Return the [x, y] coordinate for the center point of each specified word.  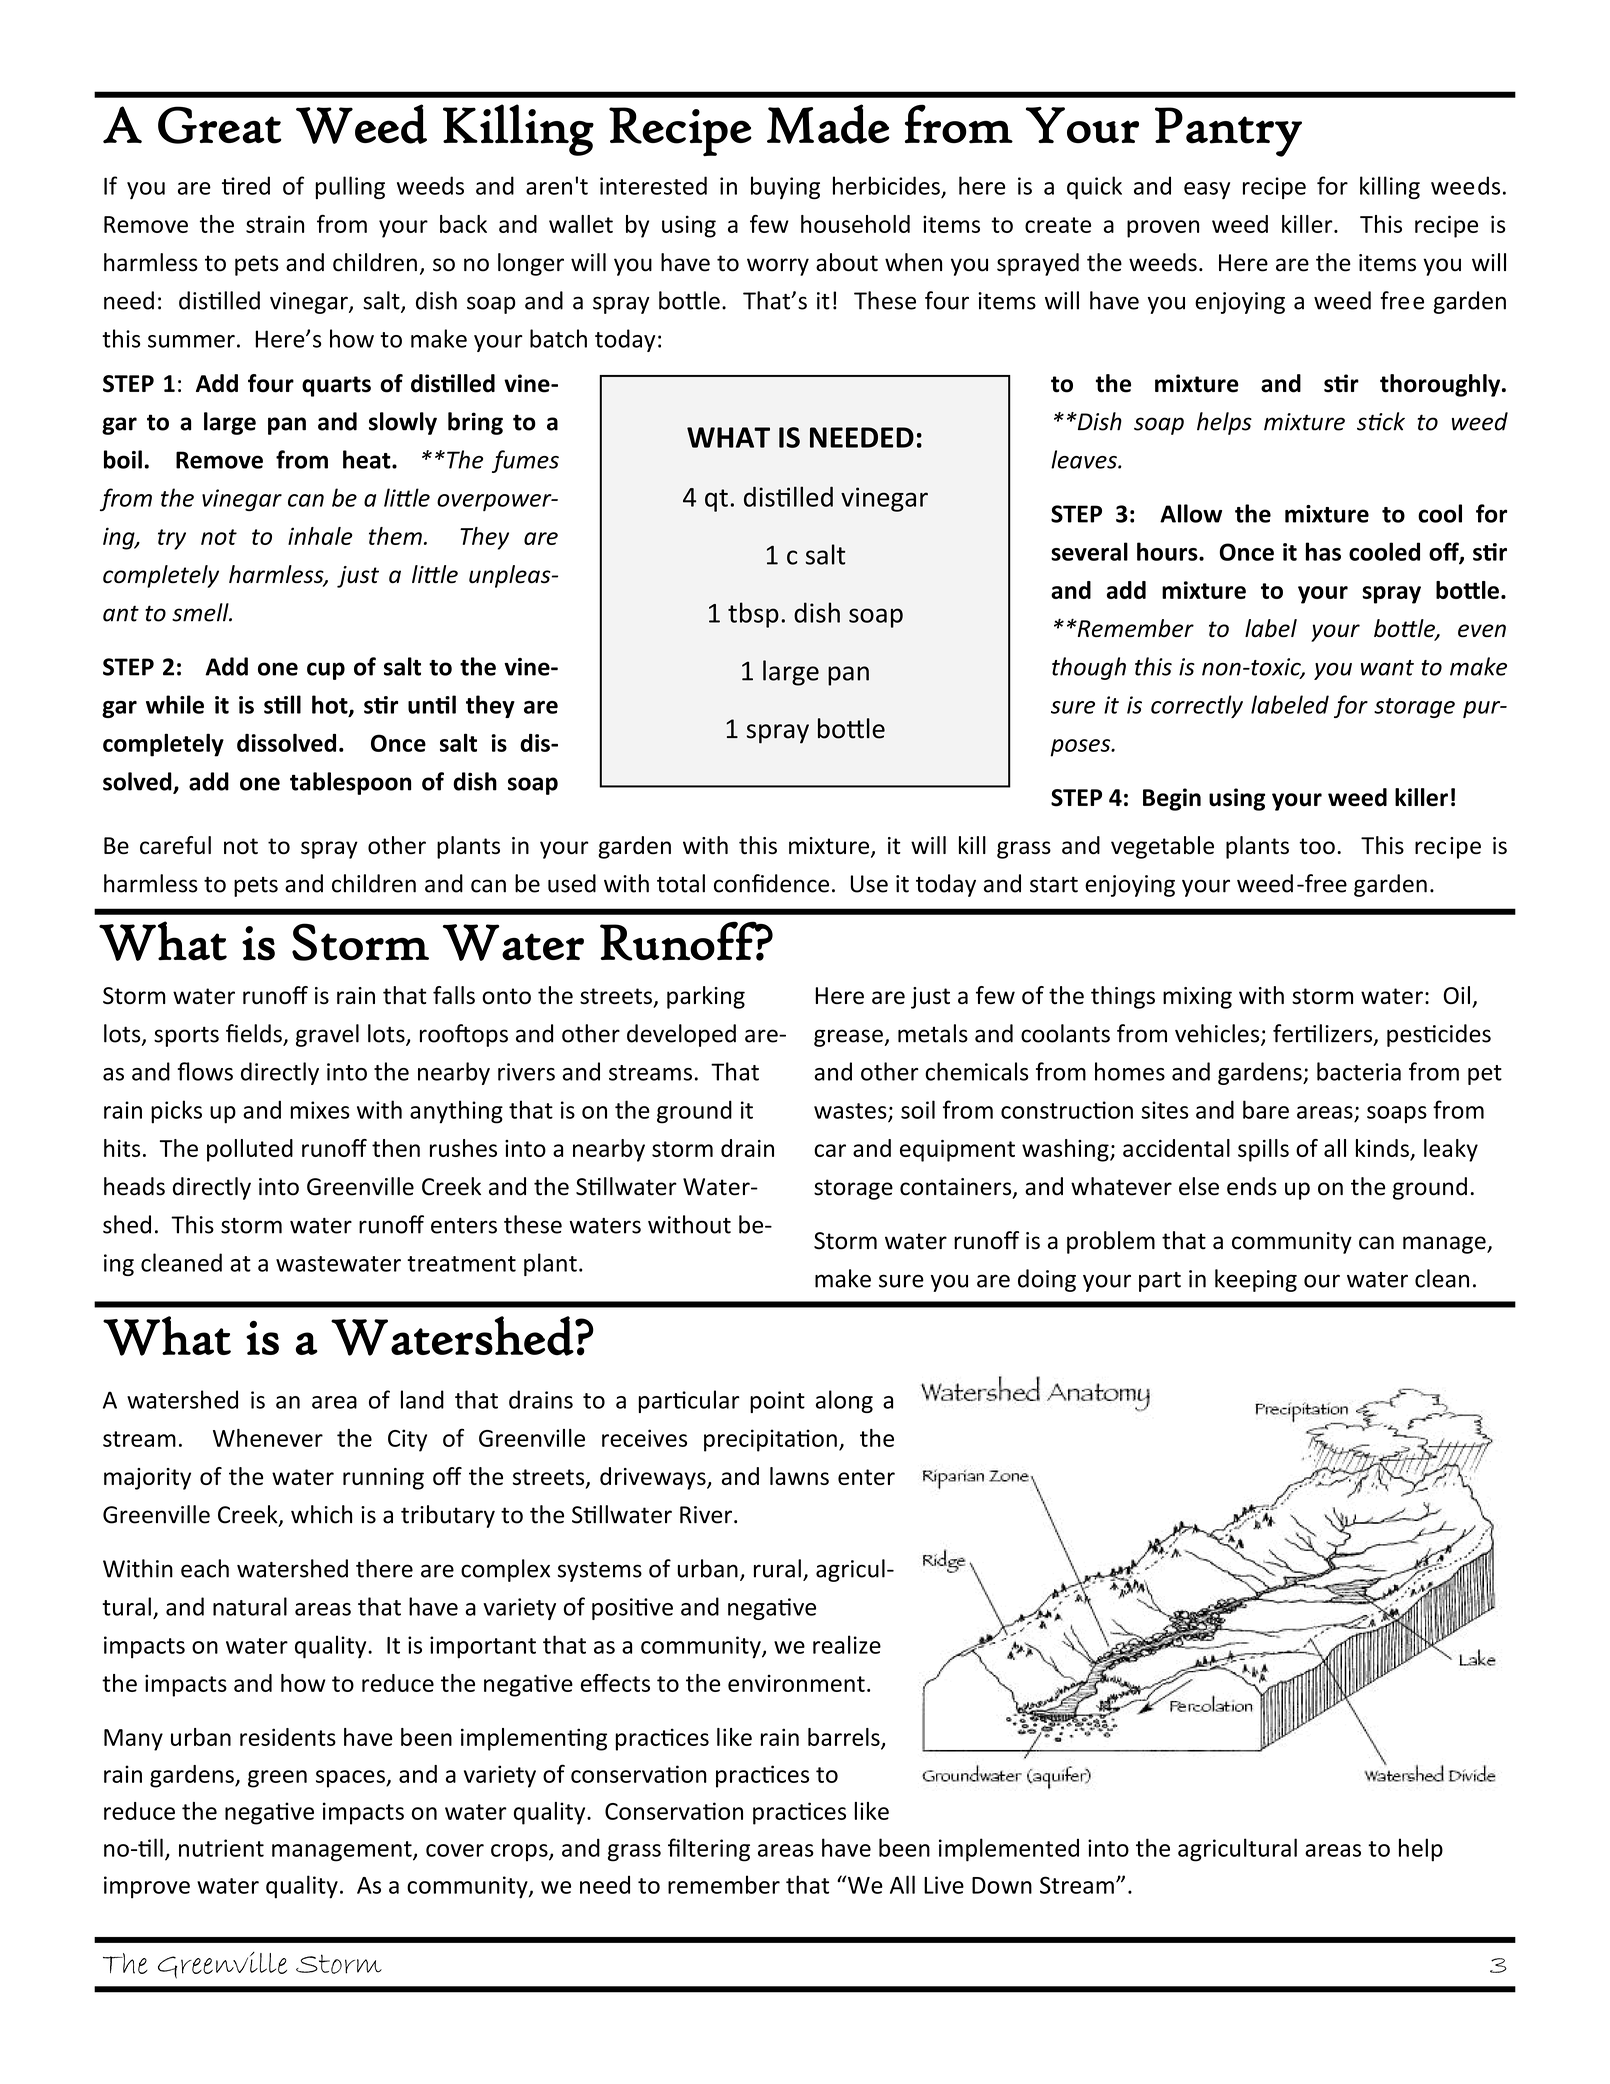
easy [1207, 190]
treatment [461, 1264]
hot [331, 705]
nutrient [221, 1848]
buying [785, 187]
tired [246, 185]
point [777, 1402]
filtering [709, 1850]
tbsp [753, 615]
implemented [1009, 1850]
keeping [1256, 1280]
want [1387, 668]
